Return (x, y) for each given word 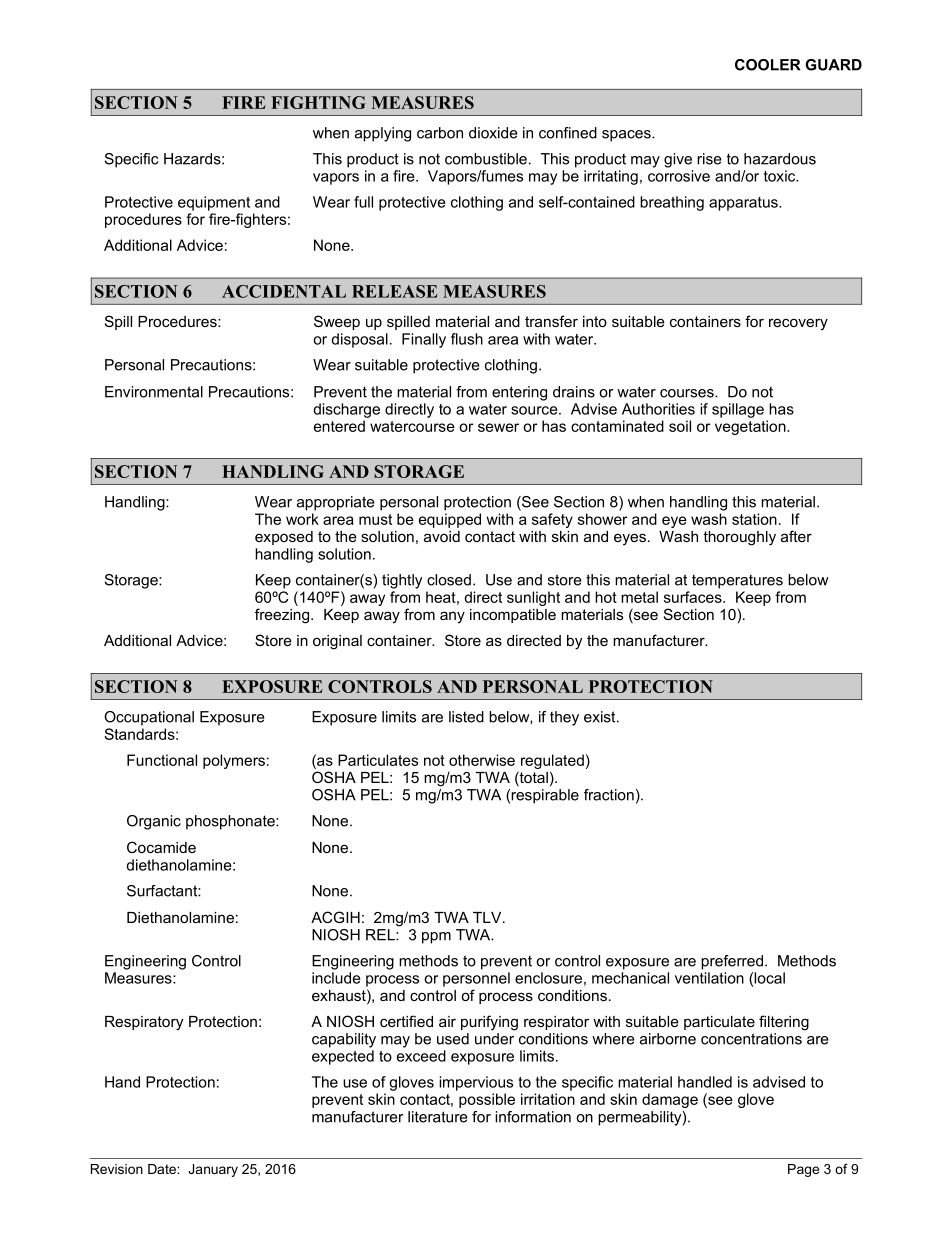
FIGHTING (318, 102)
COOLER (768, 65)
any (452, 617)
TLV (488, 917)
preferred (732, 962)
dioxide (493, 133)
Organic (154, 822)
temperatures (737, 581)
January (213, 1170)
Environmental (154, 392)
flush (467, 339)
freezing (283, 616)
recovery (798, 324)
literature (438, 1117)
